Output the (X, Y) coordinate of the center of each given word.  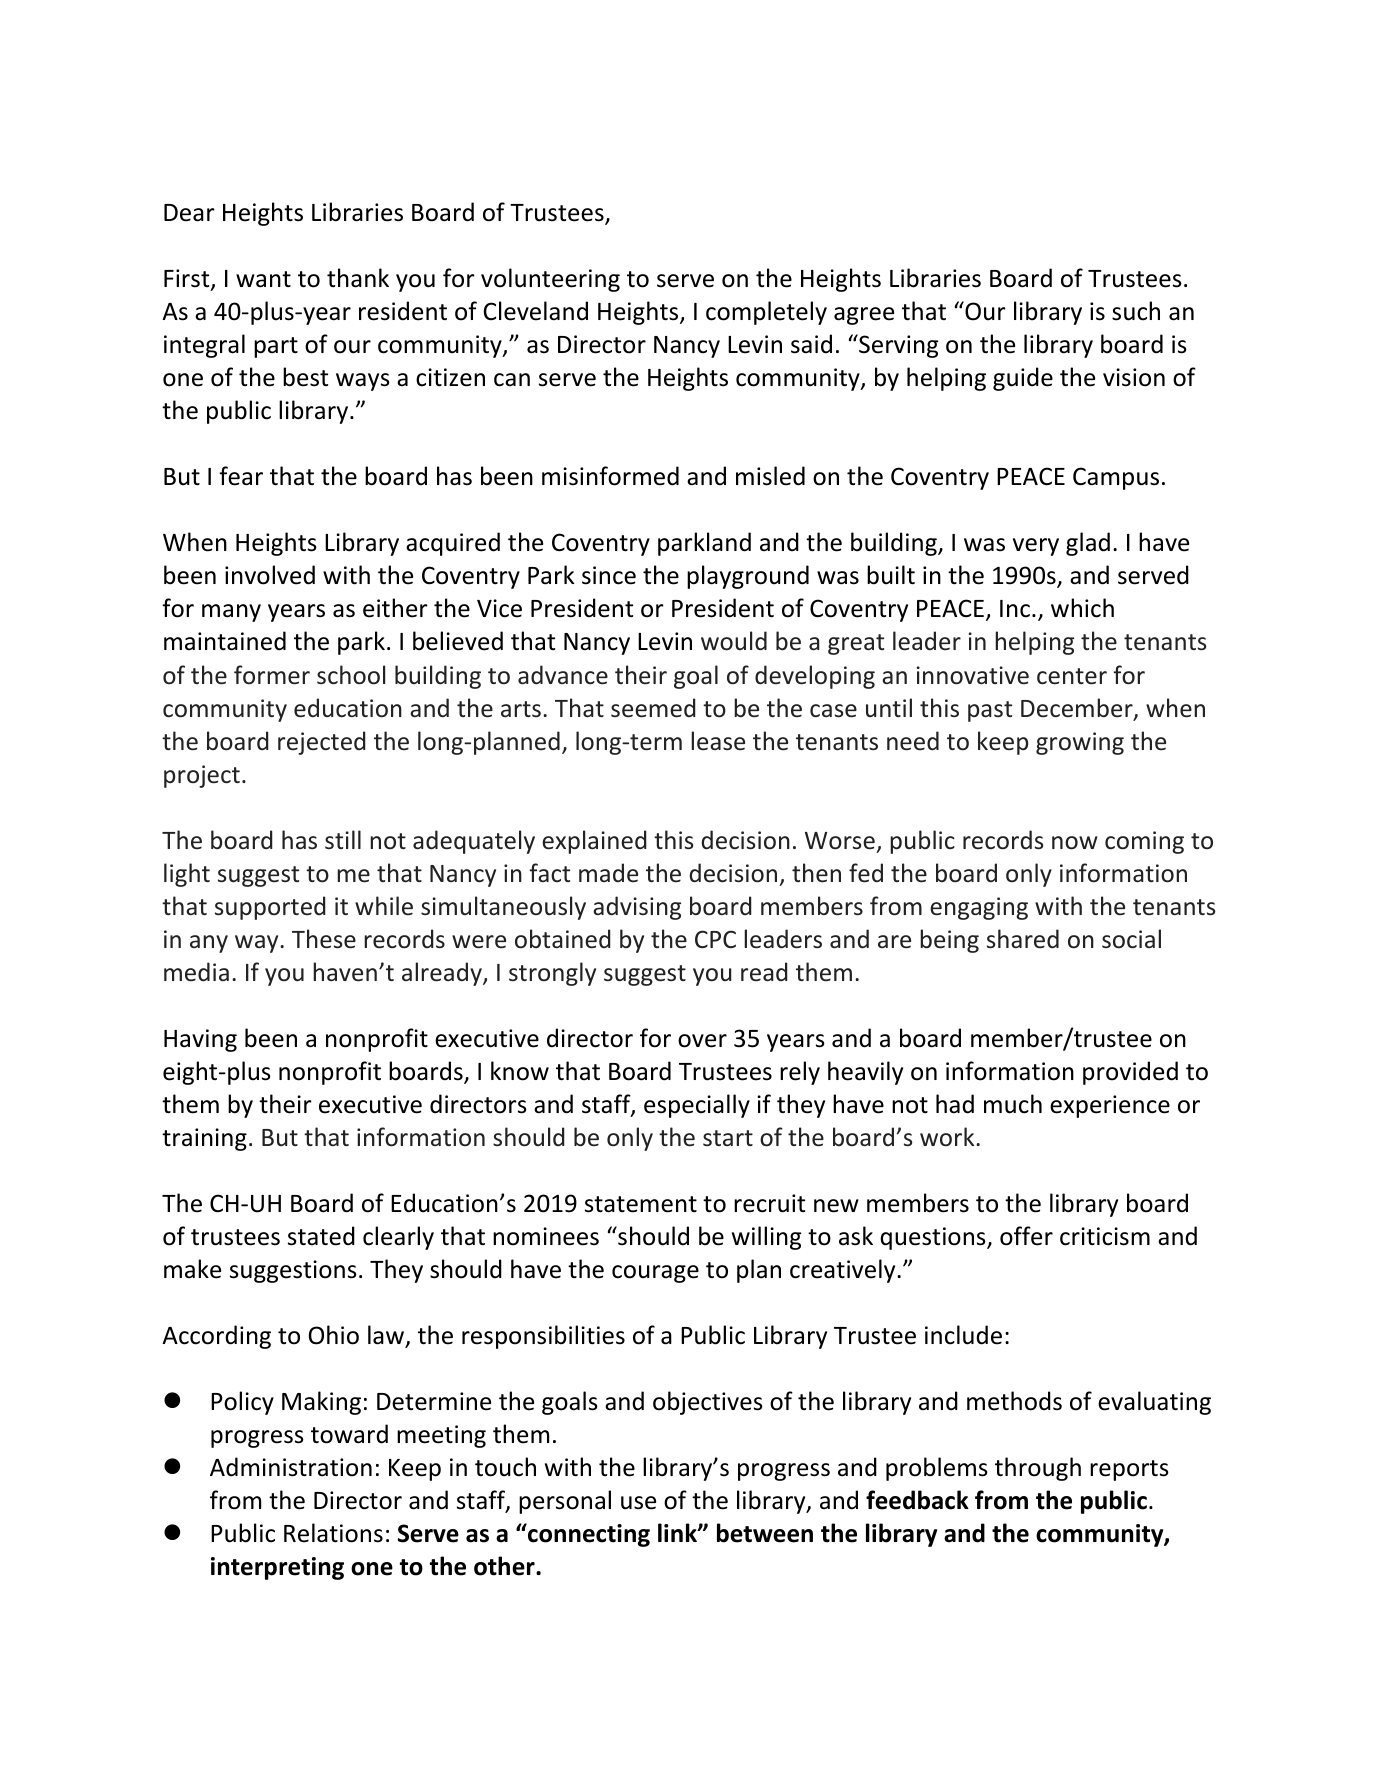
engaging (979, 908)
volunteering (550, 280)
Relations (333, 1533)
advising (637, 908)
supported (270, 908)
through (1038, 1469)
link (678, 1532)
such (1136, 311)
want (263, 279)
